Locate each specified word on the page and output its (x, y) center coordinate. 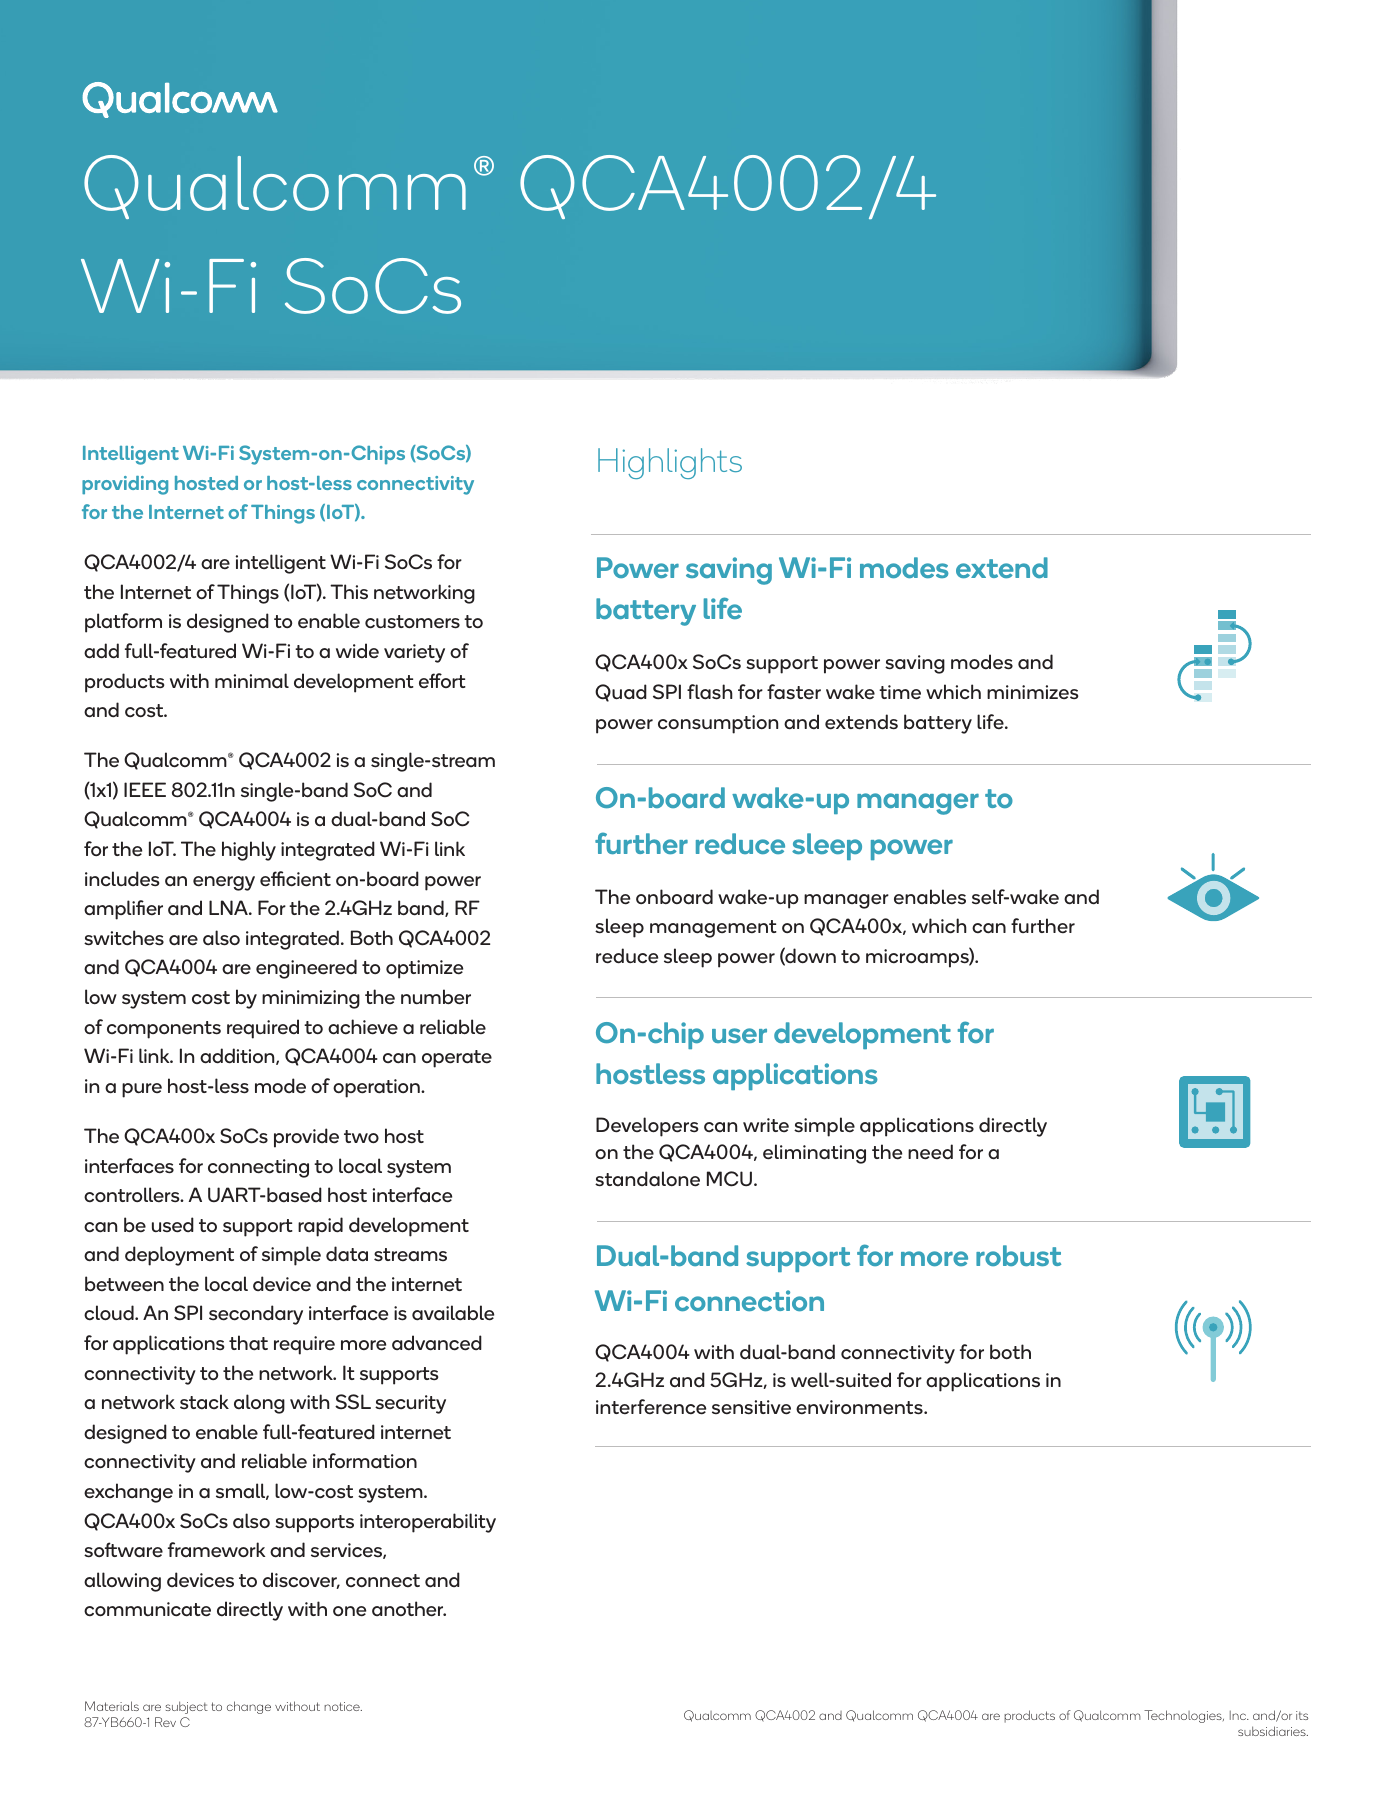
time (900, 692)
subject (186, 1707)
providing (125, 485)
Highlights (670, 463)
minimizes (1032, 692)
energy (224, 883)
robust (1018, 1255)
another (409, 1609)
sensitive (751, 1407)
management (713, 929)
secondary (256, 1315)
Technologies (1184, 1716)
